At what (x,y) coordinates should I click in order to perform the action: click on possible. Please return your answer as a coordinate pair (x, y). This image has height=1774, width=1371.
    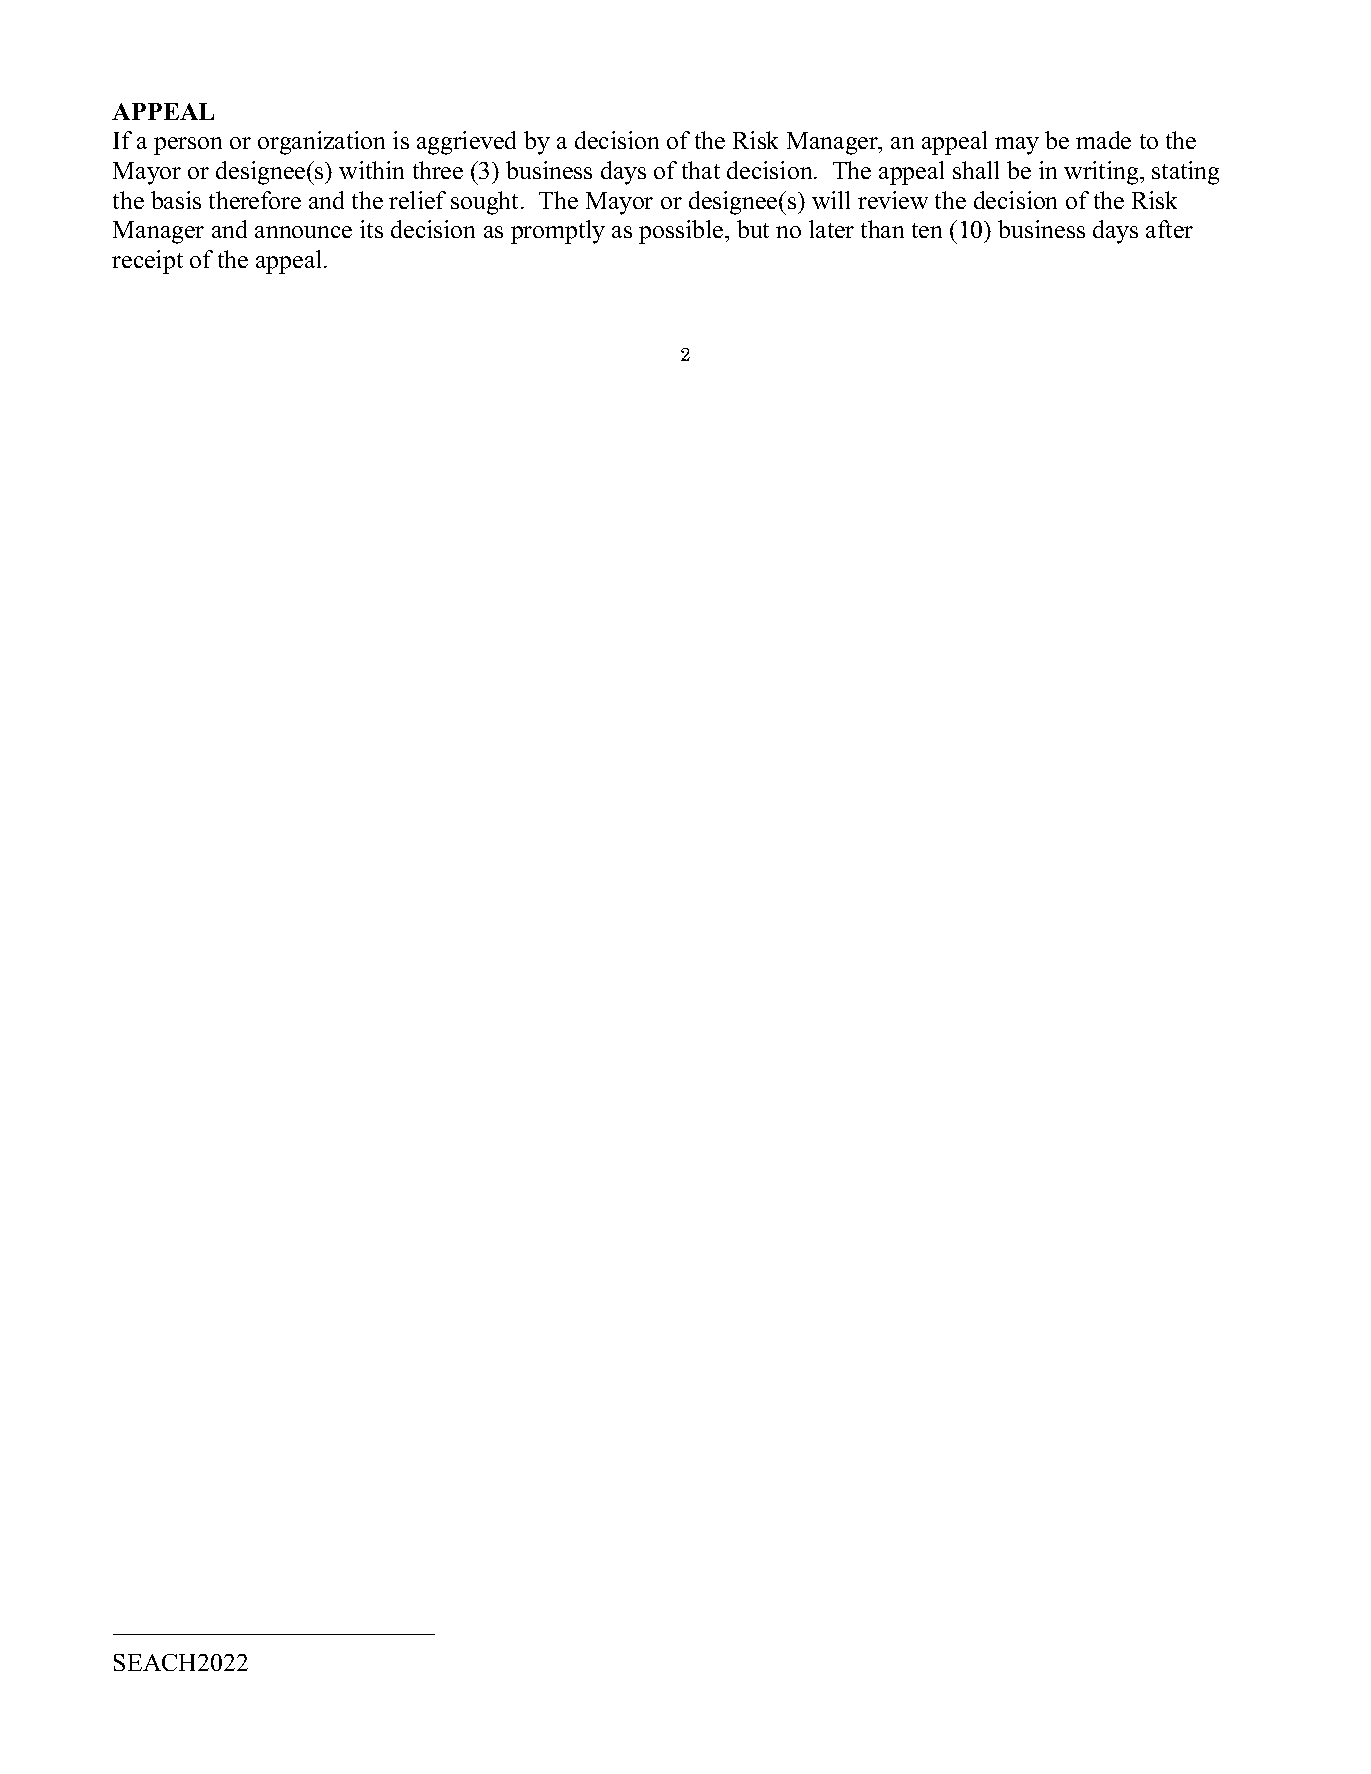
    Looking at the image, I should click on (682, 232).
